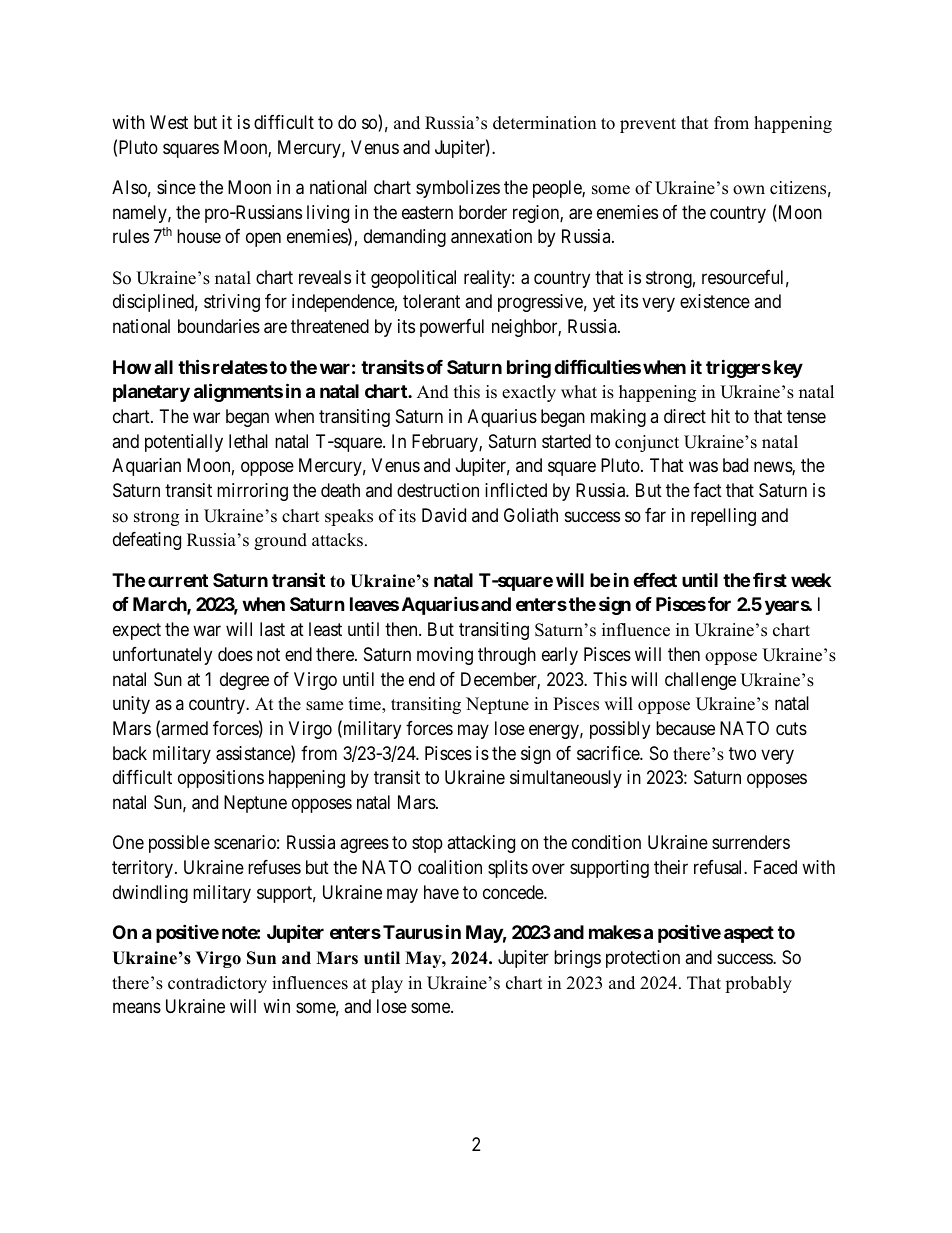 The width and height of the screenshot is (952, 1233). What do you see at coordinates (715, 301) in the screenshot?
I see `existence` at bounding box center [715, 301].
